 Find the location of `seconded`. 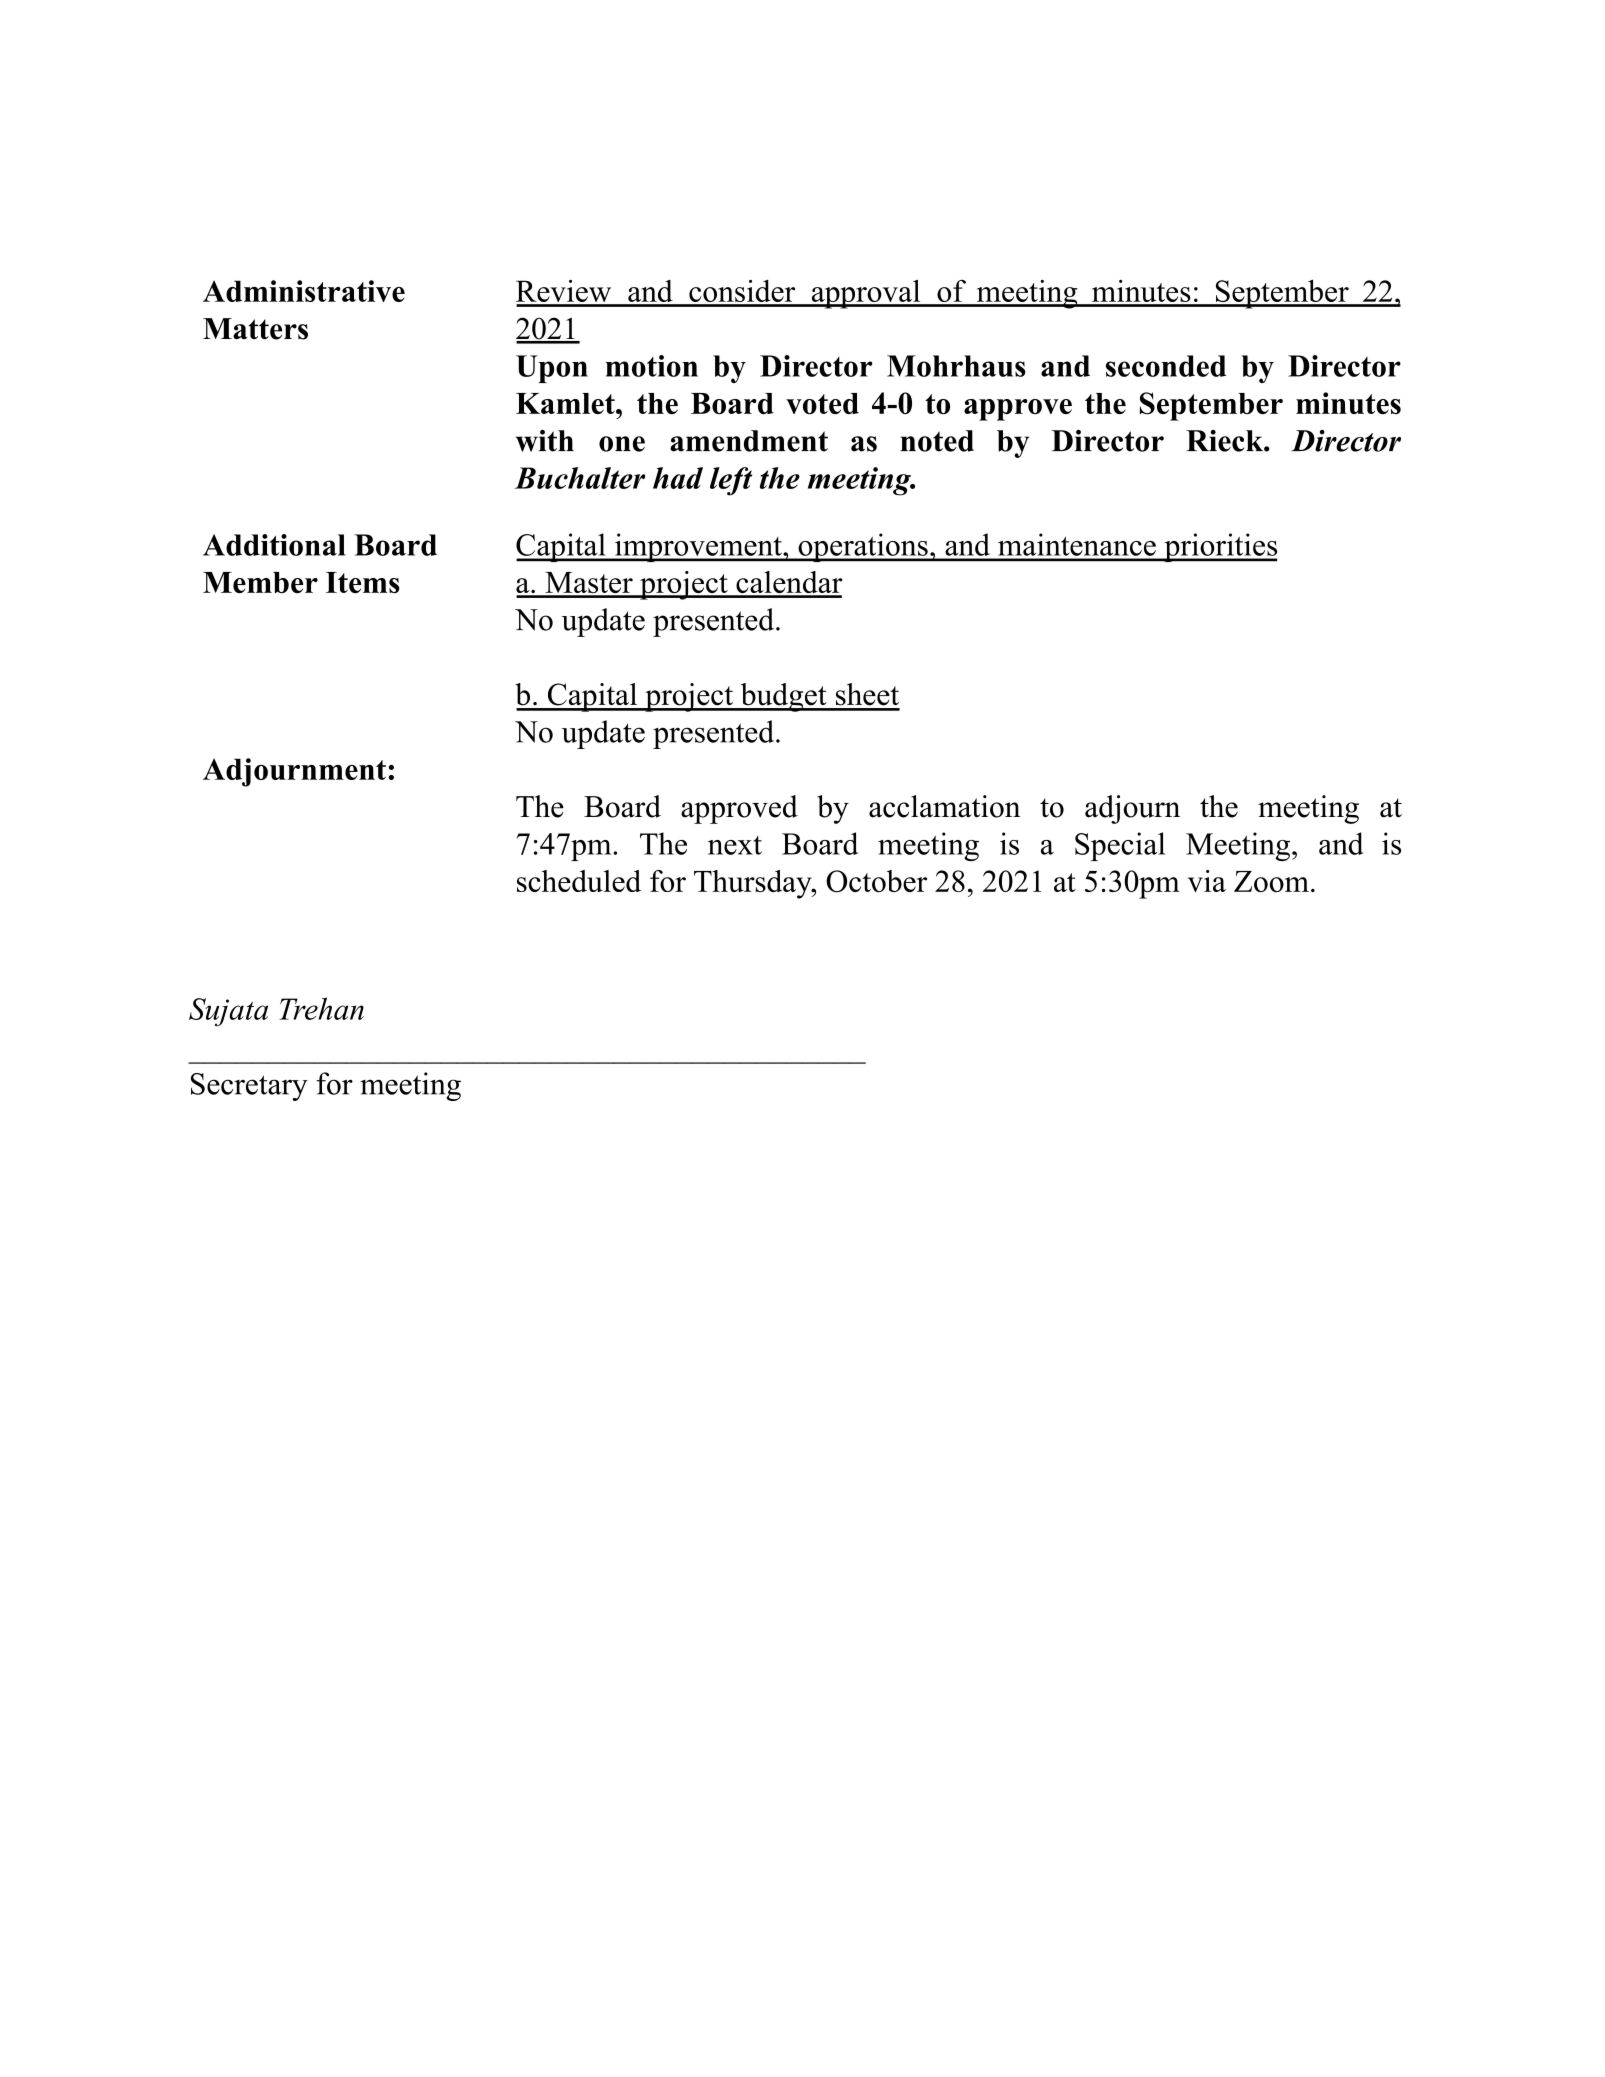

seconded is located at coordinates (1166, 366).
